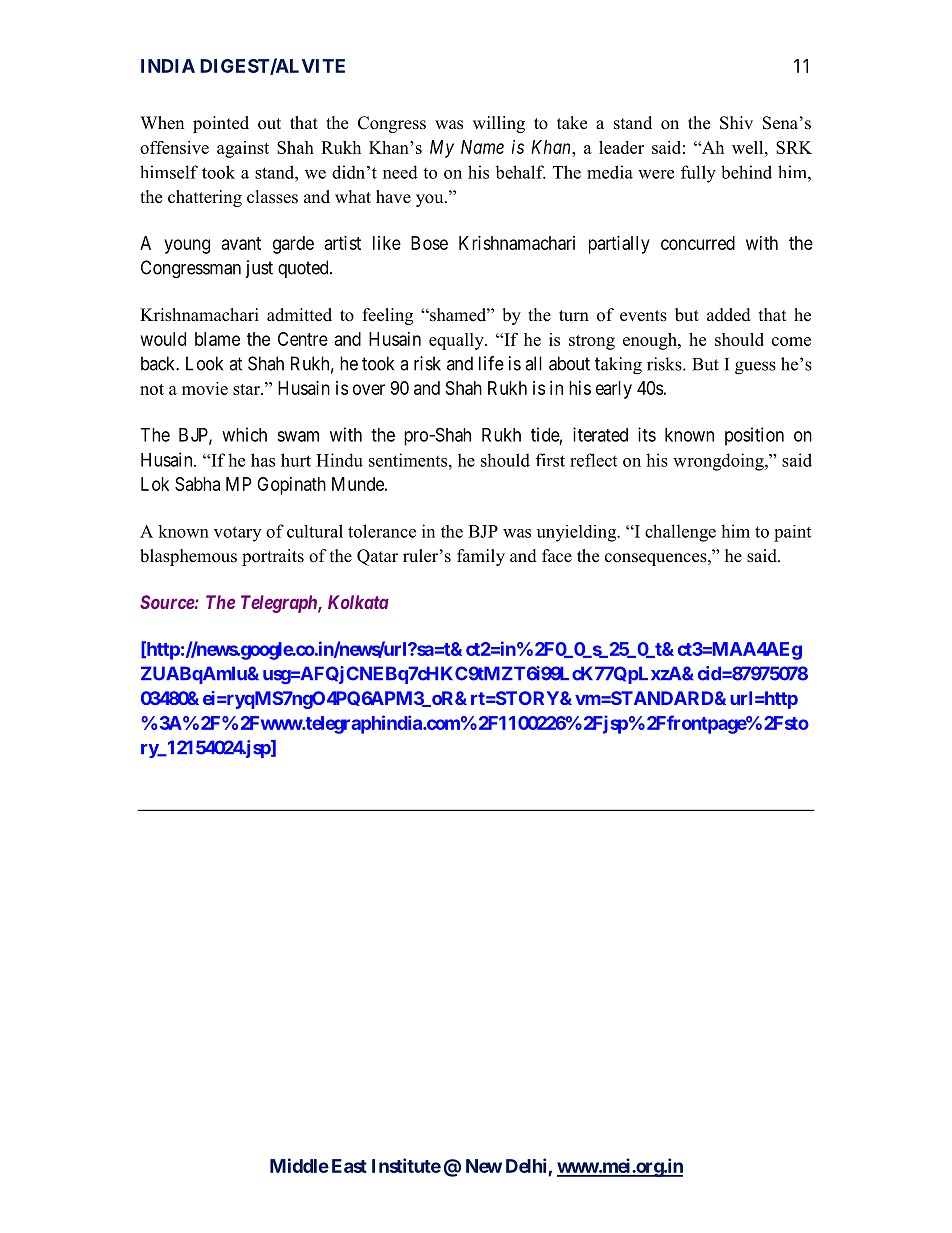 This screenshot has width=952, height=1233. What do you see at coordinates (482, 147) in the screenshot?
I see `Name` at bounding box center [482, 147].
